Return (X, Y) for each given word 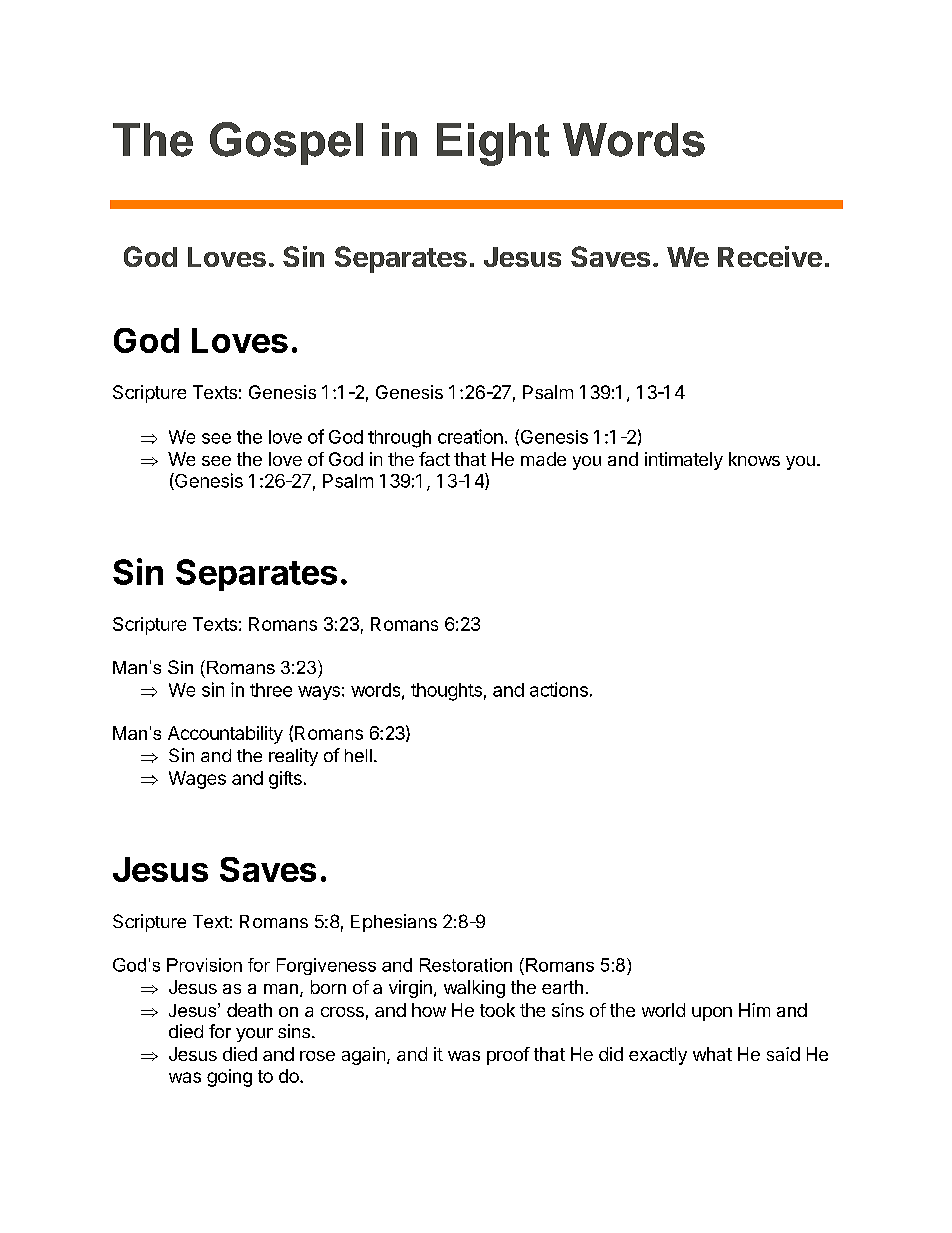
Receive (770, 256)
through (399, 439)
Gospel (286, 143)
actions (559, 689)
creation (470, 436)
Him (754, 1010)
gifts (285, 780)
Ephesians (394, 923)
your (254, 1035)
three (271, 690)
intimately (684, 461)
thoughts (446, 692)
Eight (493, 144)
